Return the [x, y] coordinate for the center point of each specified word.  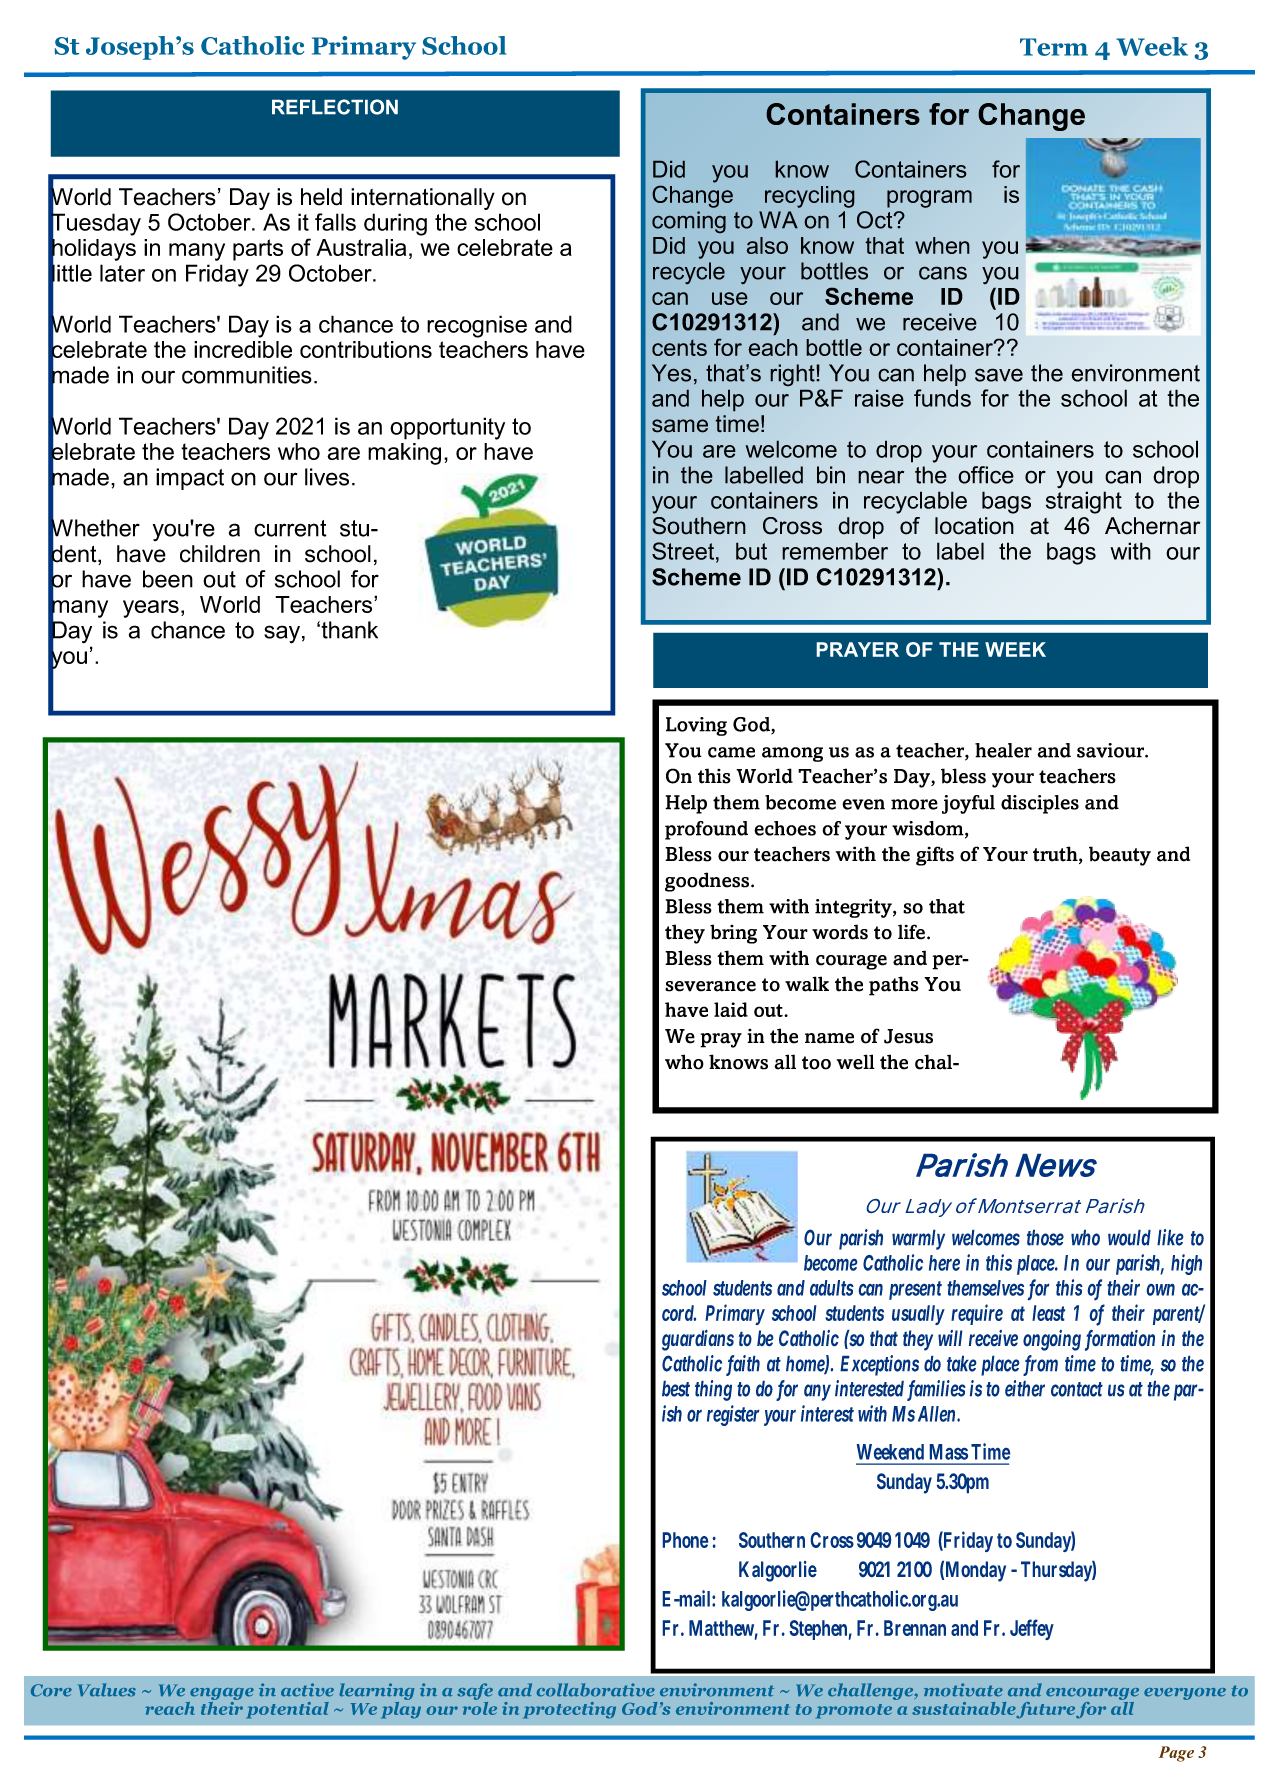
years [151, 609]
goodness [708, 882]
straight [1084, 502]
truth [1056, 855]
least [1048, 1313]
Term [1054, 47]
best [676, 1388]
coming [689, 222]
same [680, 426]
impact [190, 479]
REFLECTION [335, 107]
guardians [698, 1340]
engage [221, 1695]
